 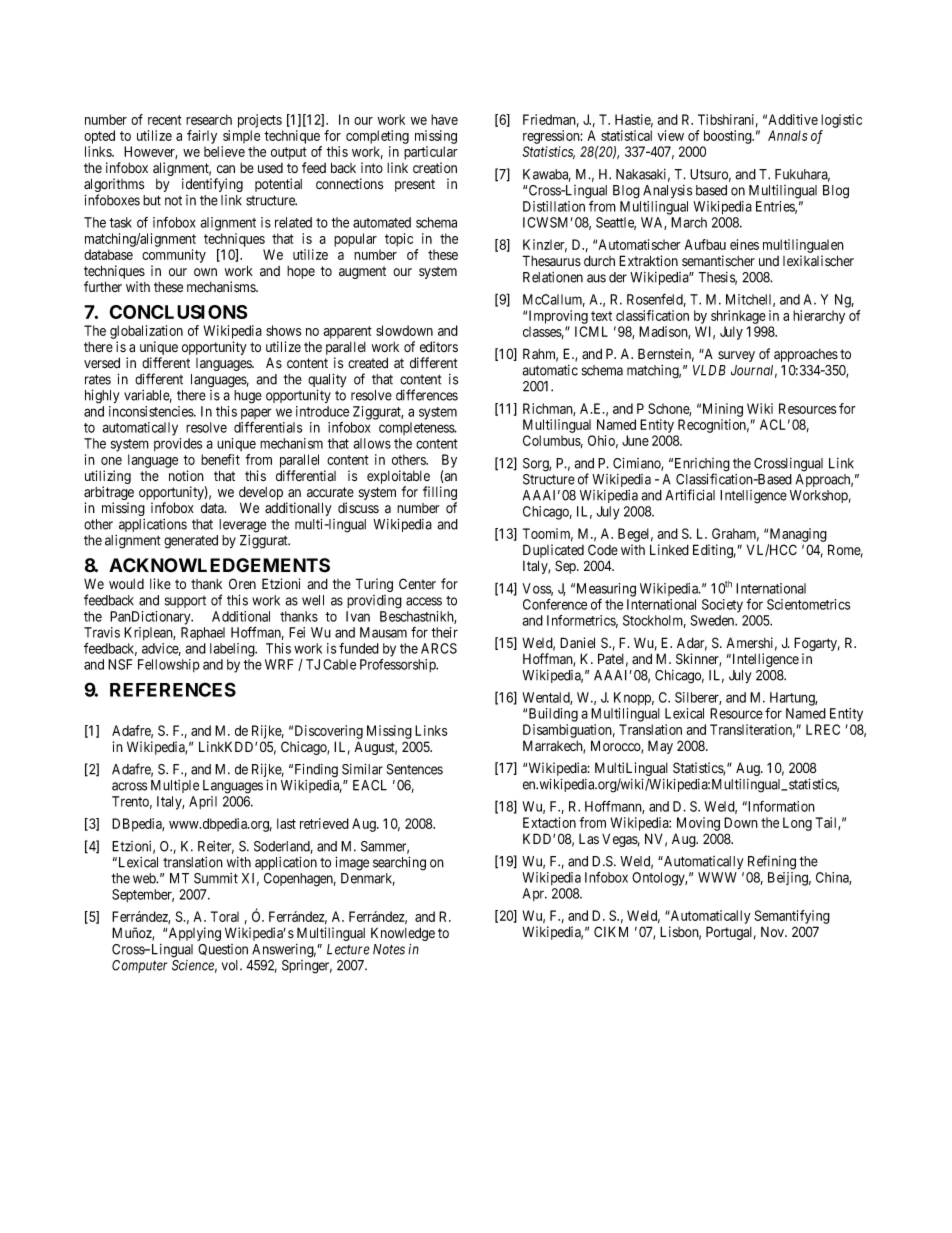 I want to click on fairly, so click(x=202, y=137).
